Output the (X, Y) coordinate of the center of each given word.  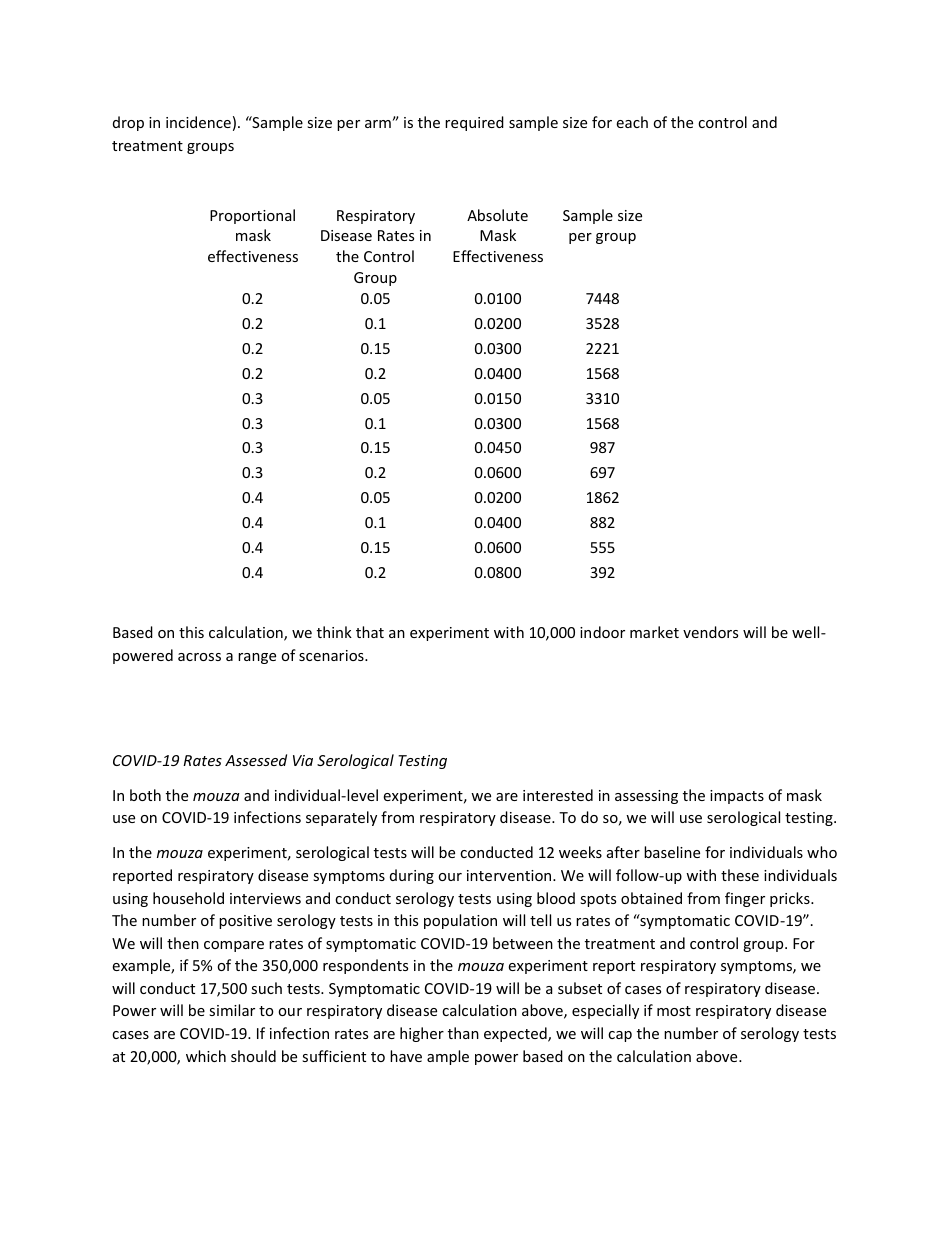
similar (232, 1010)
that (370, 632)
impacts (737, 797)
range (257, 658)
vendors (710, 632)
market (654, 632)
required (474, 123)
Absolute (497, 215)
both (145, 795)
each (632, 122)
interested (558, 795)
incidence (198, 122)
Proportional (252, 216)
